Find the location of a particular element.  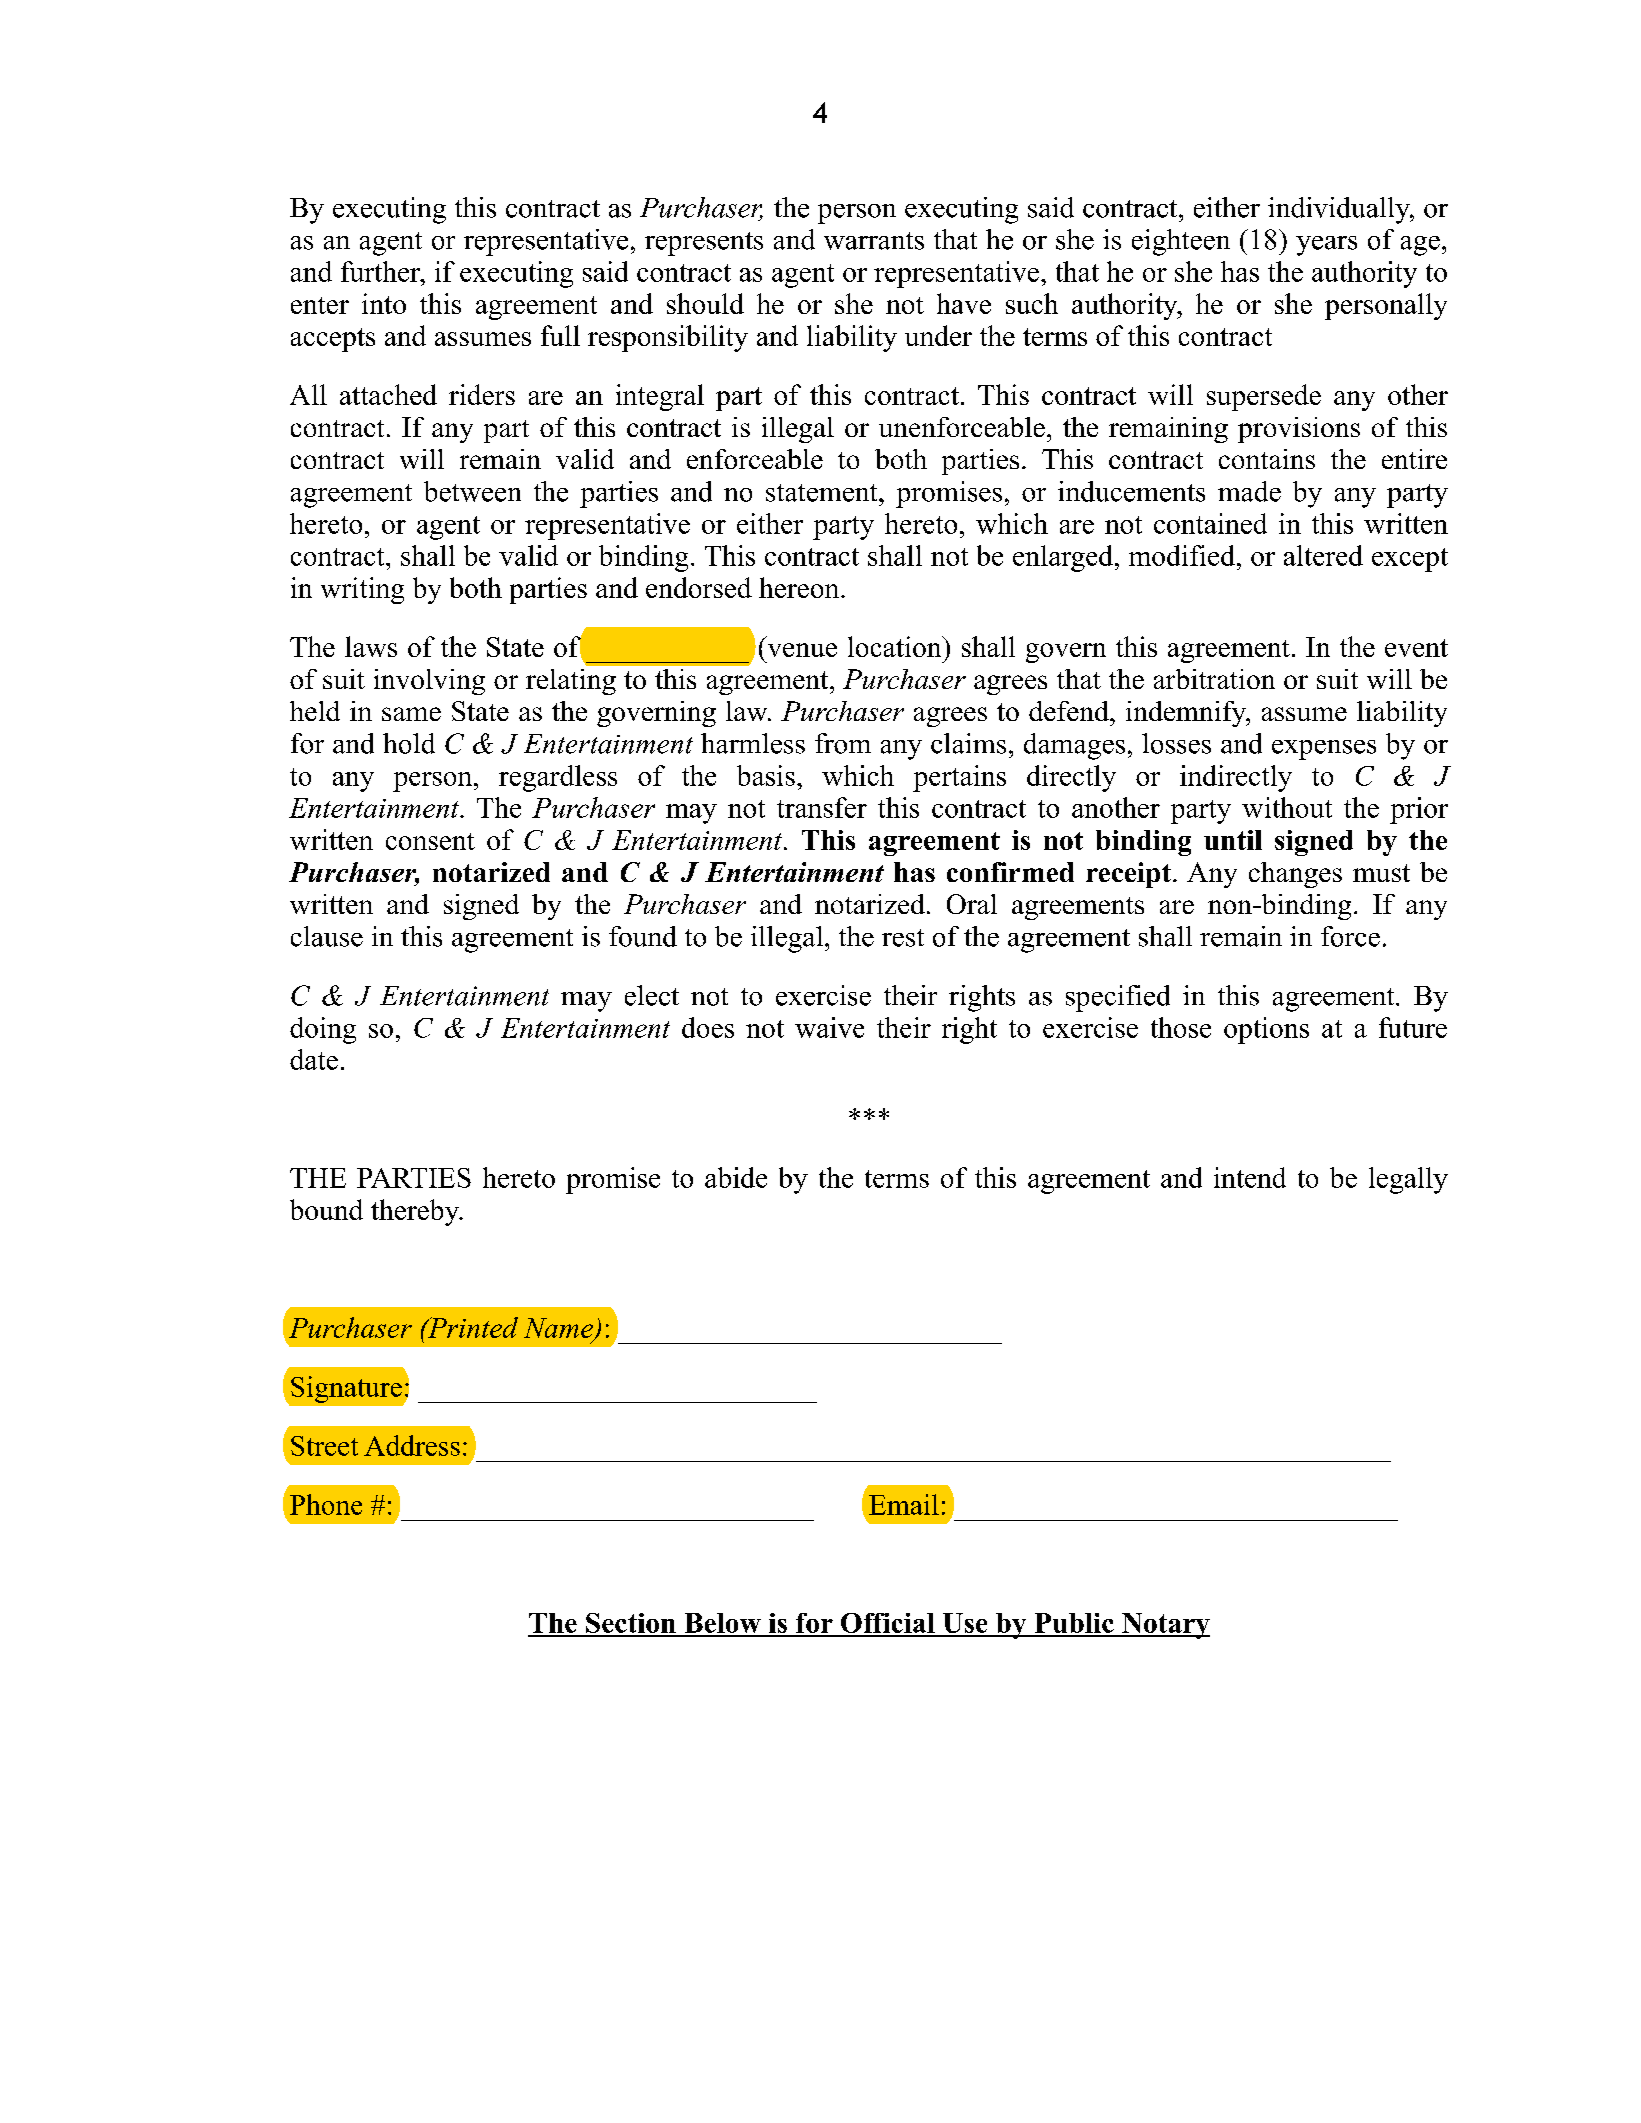

thereby is located at coordinates (416, 1212).
